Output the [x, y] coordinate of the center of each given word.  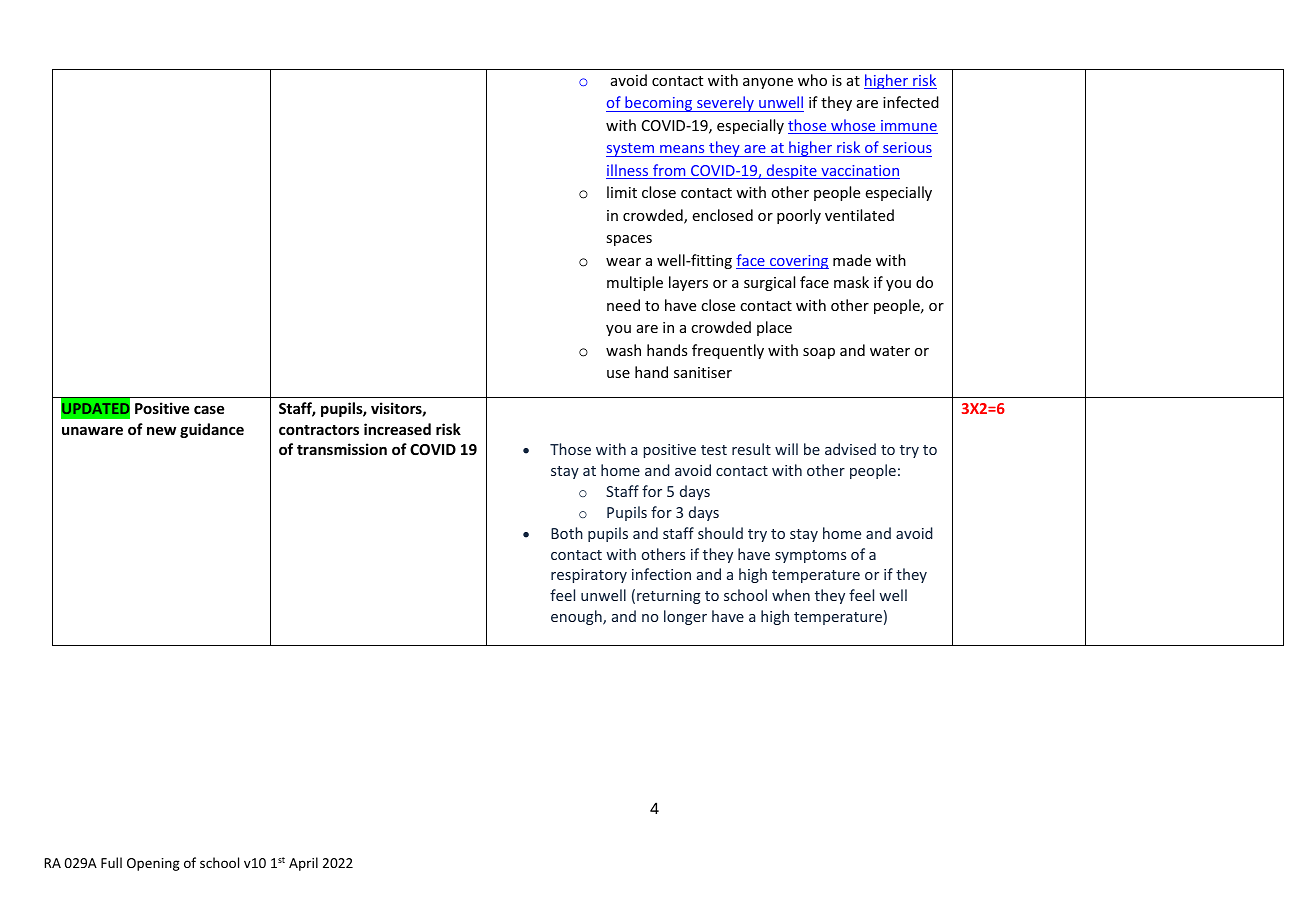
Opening [153, 864]
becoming [659, 104]
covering [798, 262]
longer [685, 617]
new [161, 430]
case [209, 409]
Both [567, 533]
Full [111, 862]
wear [623, 262]
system [631, 150]
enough [577, 617]
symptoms [810, 556]
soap [819, 353]
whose [853, 126]
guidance [212, 430]
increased [397, 429]
